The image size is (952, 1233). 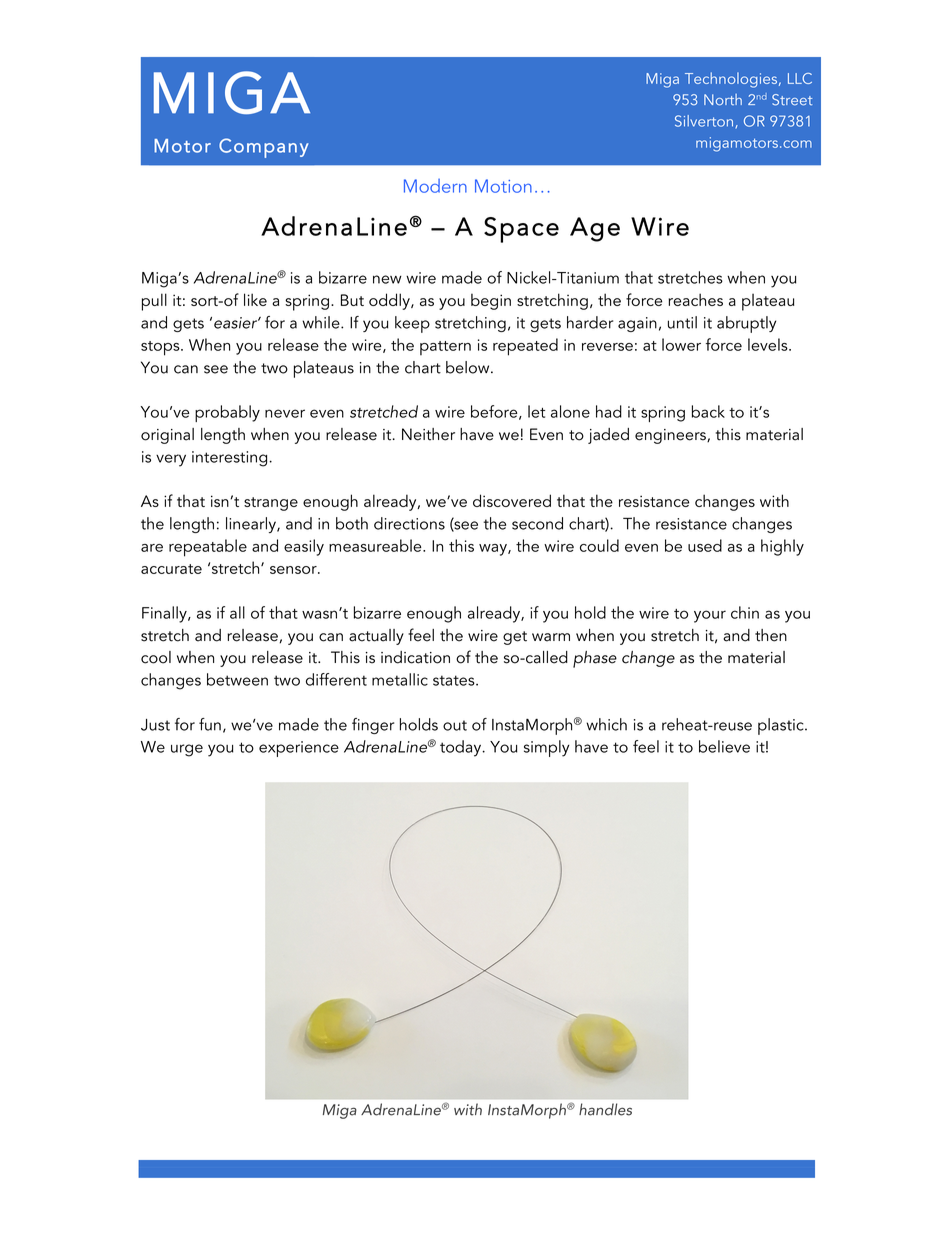 What do you see at coordinates (503, 186) in the image?
I see `Motion` at bounding box center [503, 186].
